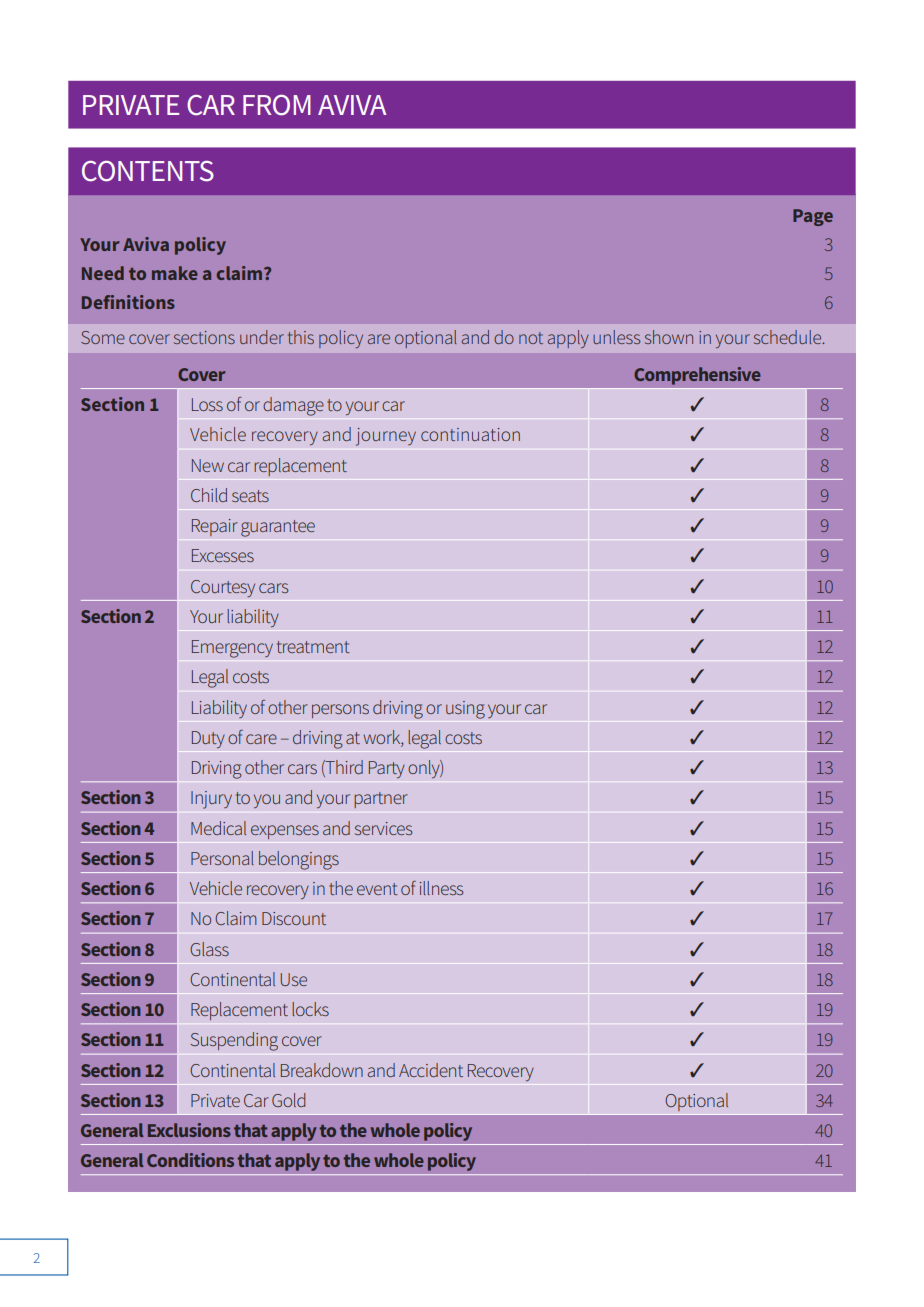 This screenshot has height=1307, width=924. What do you see at coordinates (470, 434) in the screenshot?
I see `continuation` at bounding box center [470, 434].
